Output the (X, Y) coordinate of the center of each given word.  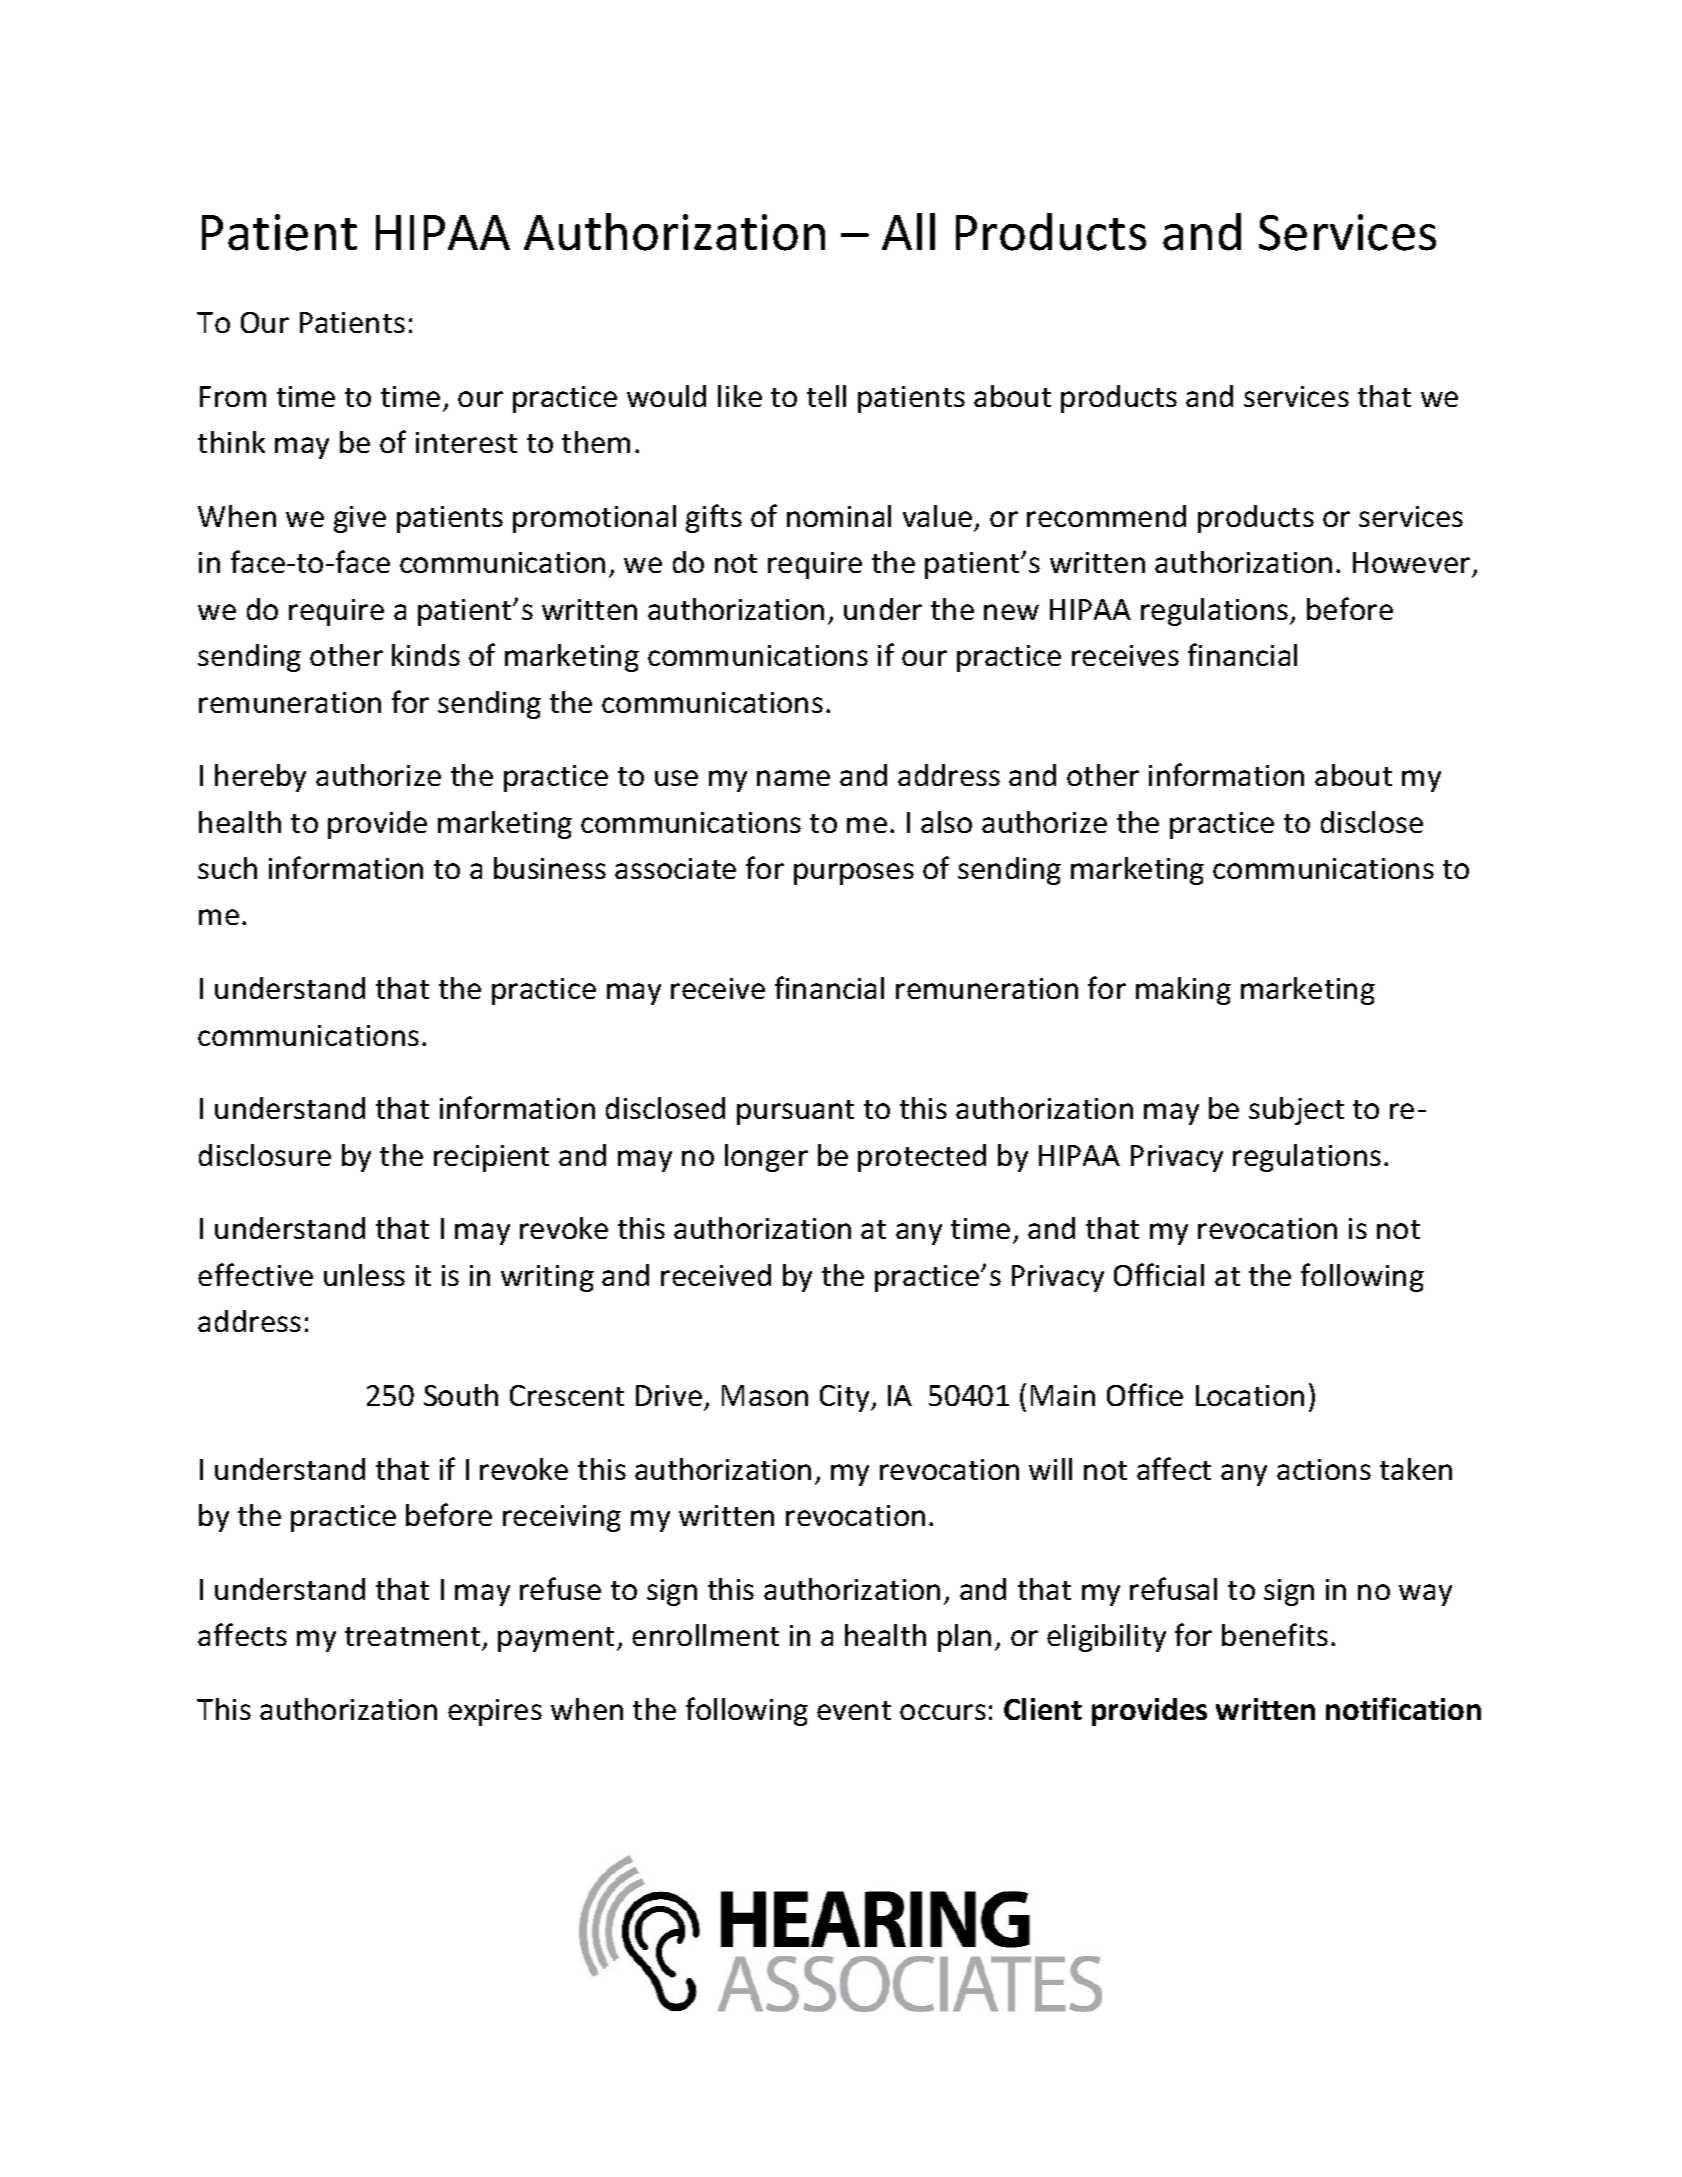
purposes (854, 874)
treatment (412, 1636)
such (227, 868)
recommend (1106, 516)
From (233, 396)
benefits (1275, 1634)
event (854, 1710)
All (908, 231)
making (1183, 991)
